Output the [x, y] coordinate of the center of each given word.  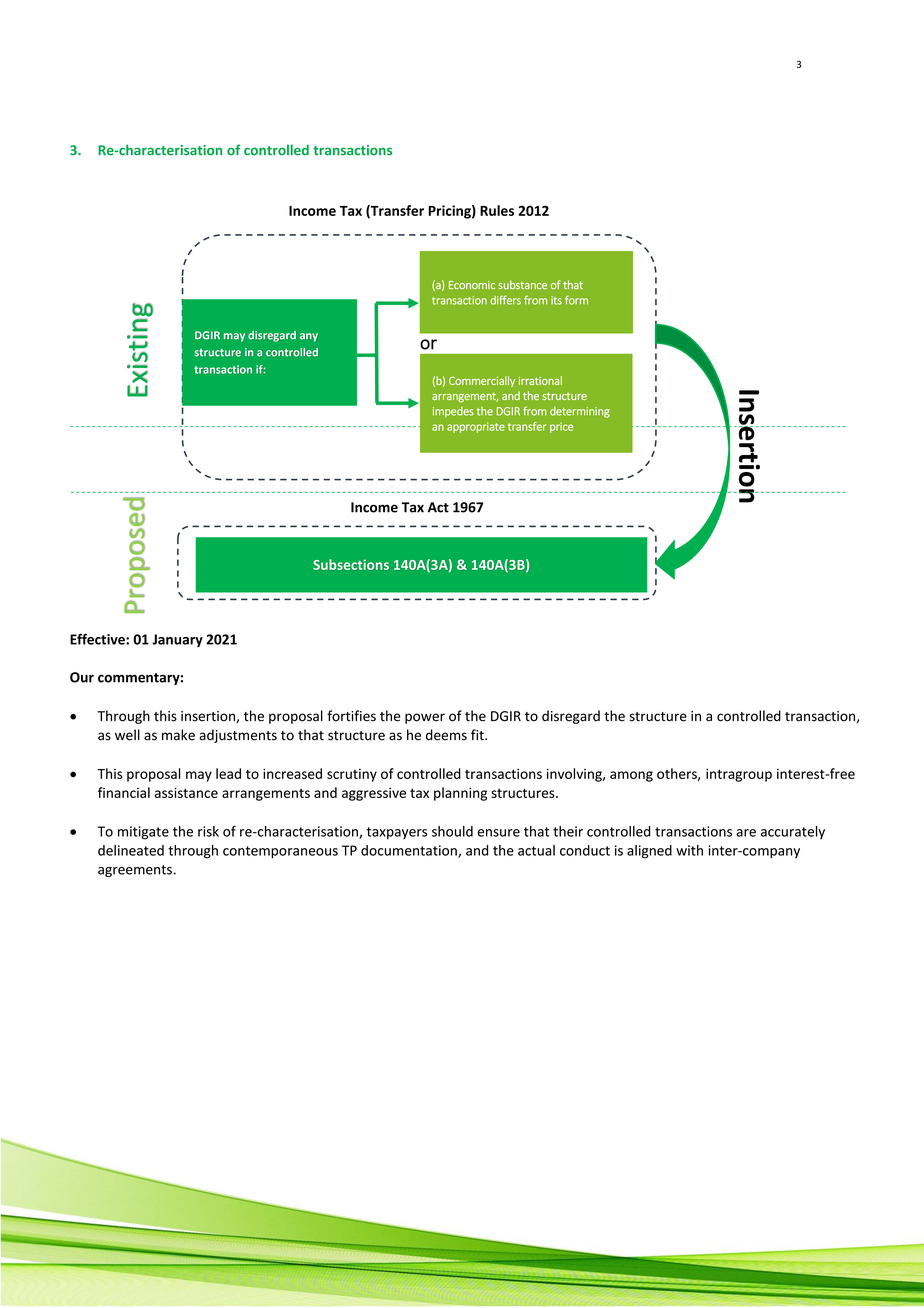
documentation [410, 851]
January [177, 640]
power [425, 718]
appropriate [476, 427]
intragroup [739, 775]
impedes [453, 412]
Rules [497, 210]
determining [580, 412]
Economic [472, 285]
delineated [131, 850]
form [576, 300]
